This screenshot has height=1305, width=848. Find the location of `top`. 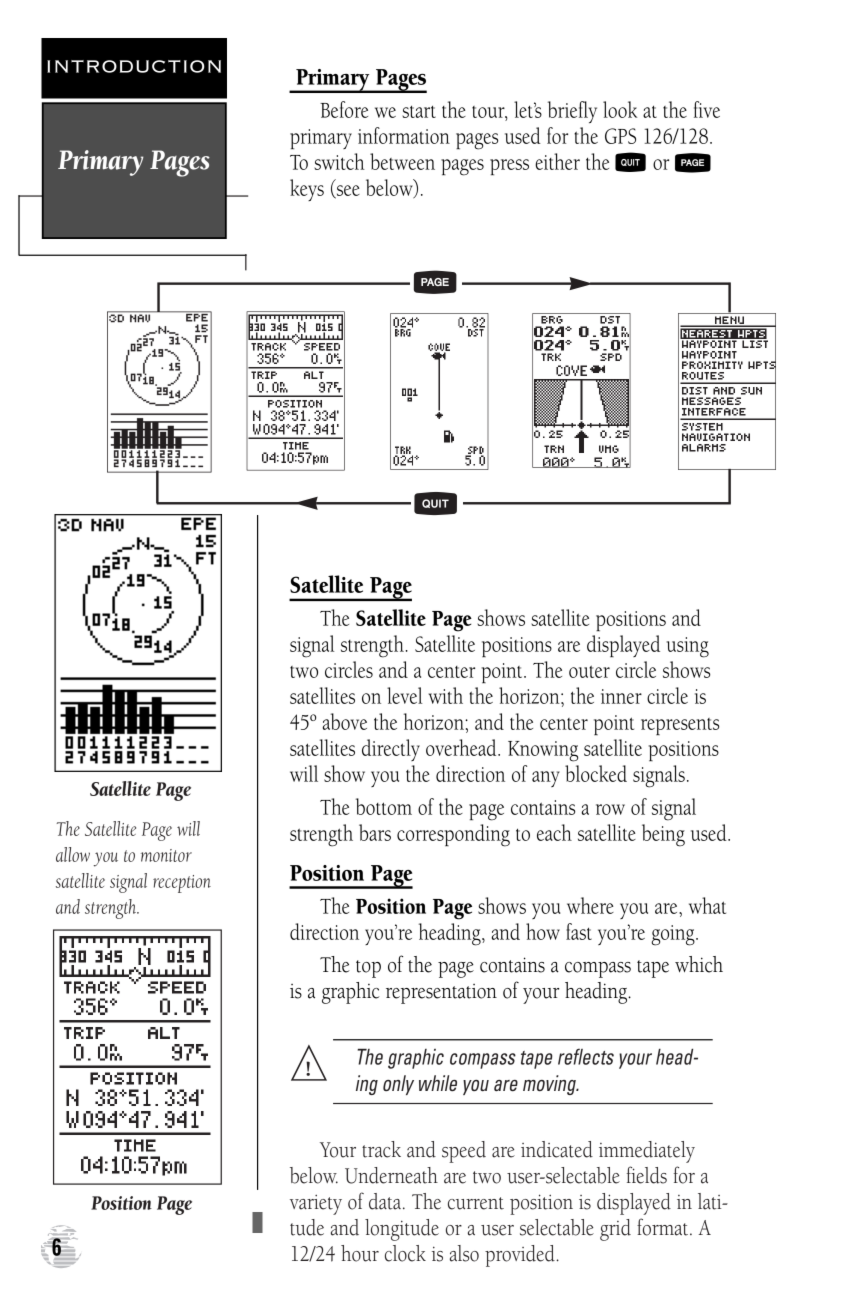

top is located at coordinates (368, 969).
